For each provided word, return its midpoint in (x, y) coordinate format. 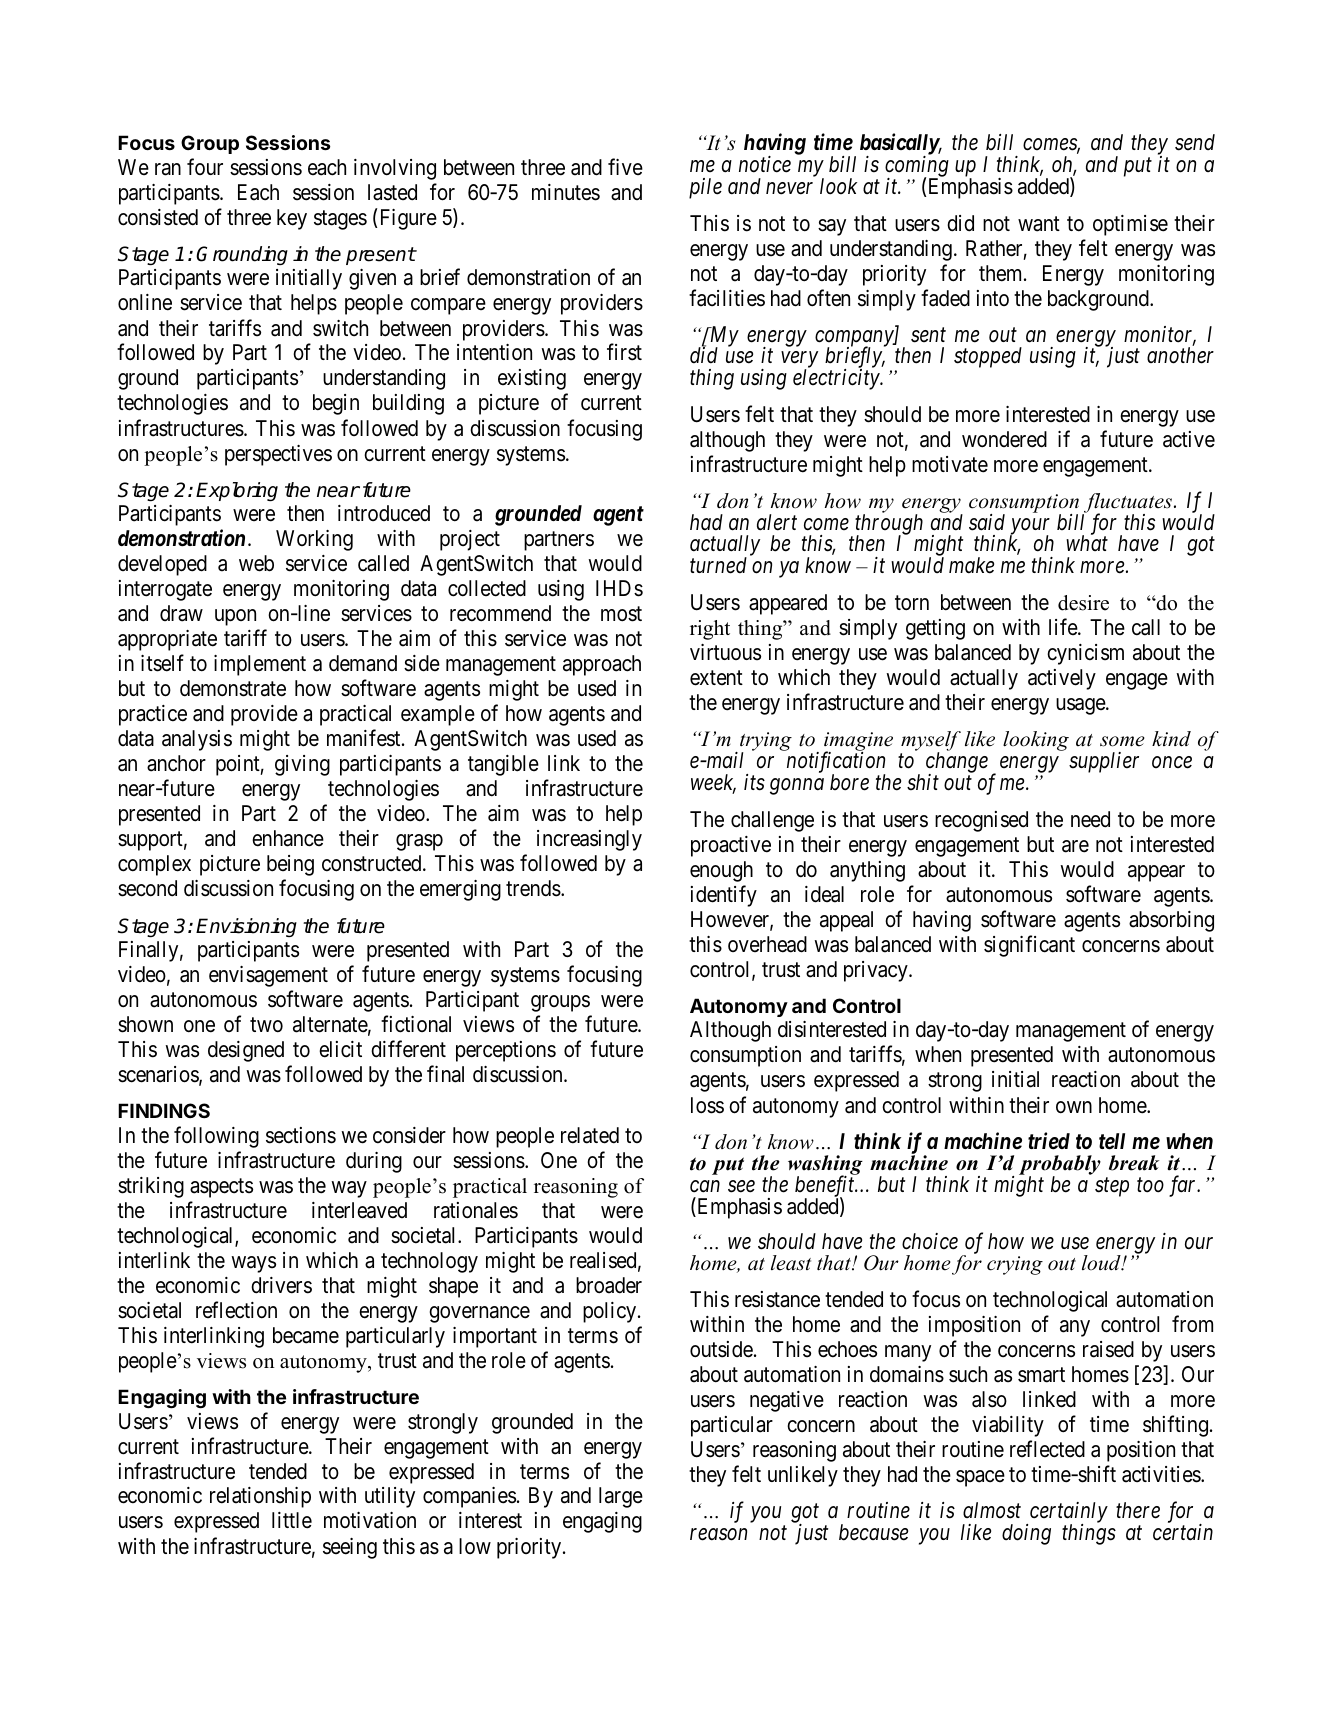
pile (705, 188)
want (1039, 224)
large (621, 1497)
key (292, 219)
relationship (260, 1497)
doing (1026, 1534)
